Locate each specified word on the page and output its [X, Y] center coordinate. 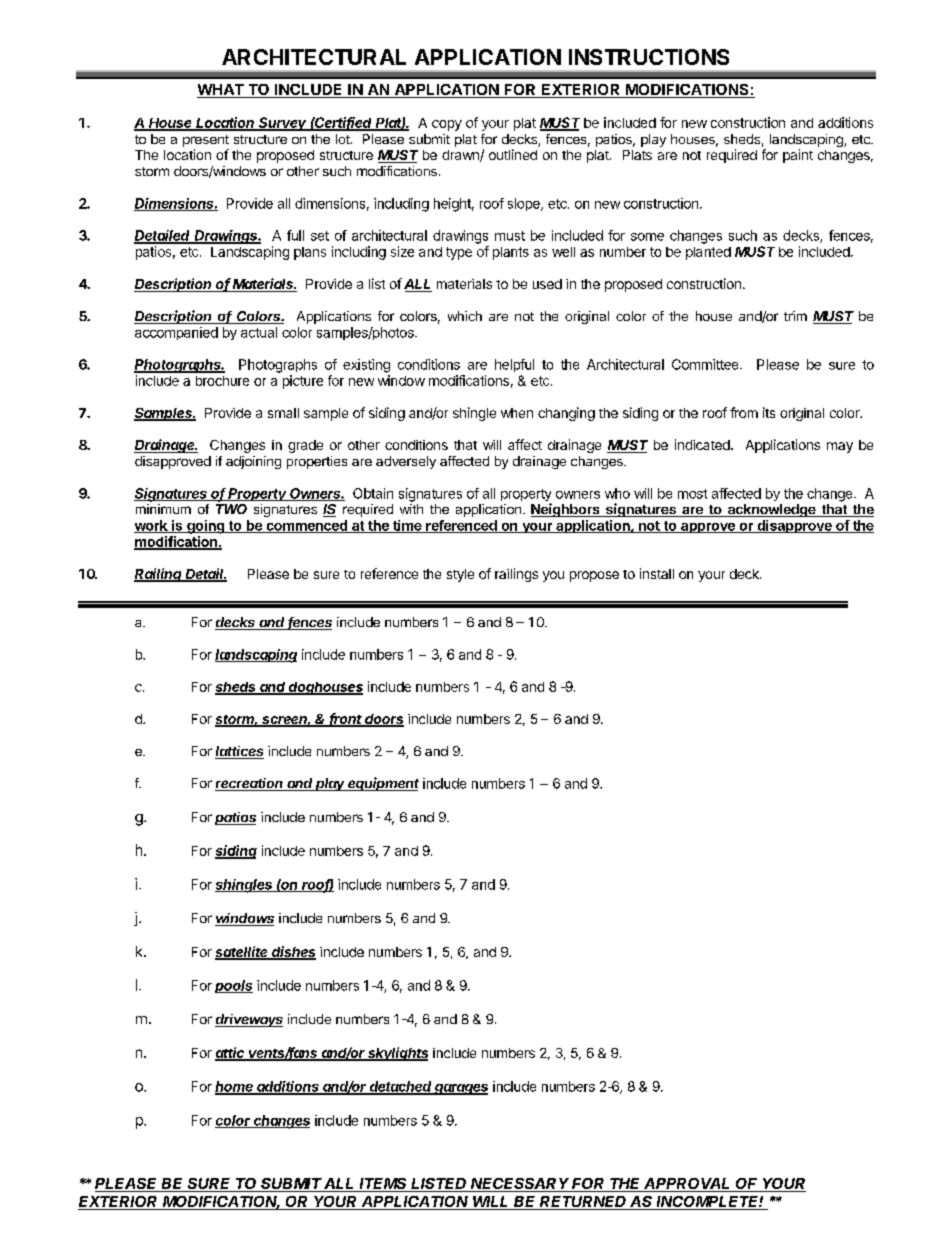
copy [447, 125]
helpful [514, 365]
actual [259, 332]
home [235, 1087]
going [206, 527]
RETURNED [583, 1203]
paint [798, 156]
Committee [706, 364]
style [460, 575]
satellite [243, 953]
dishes [293, 953]
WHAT [221, 91]
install [657, 573]
